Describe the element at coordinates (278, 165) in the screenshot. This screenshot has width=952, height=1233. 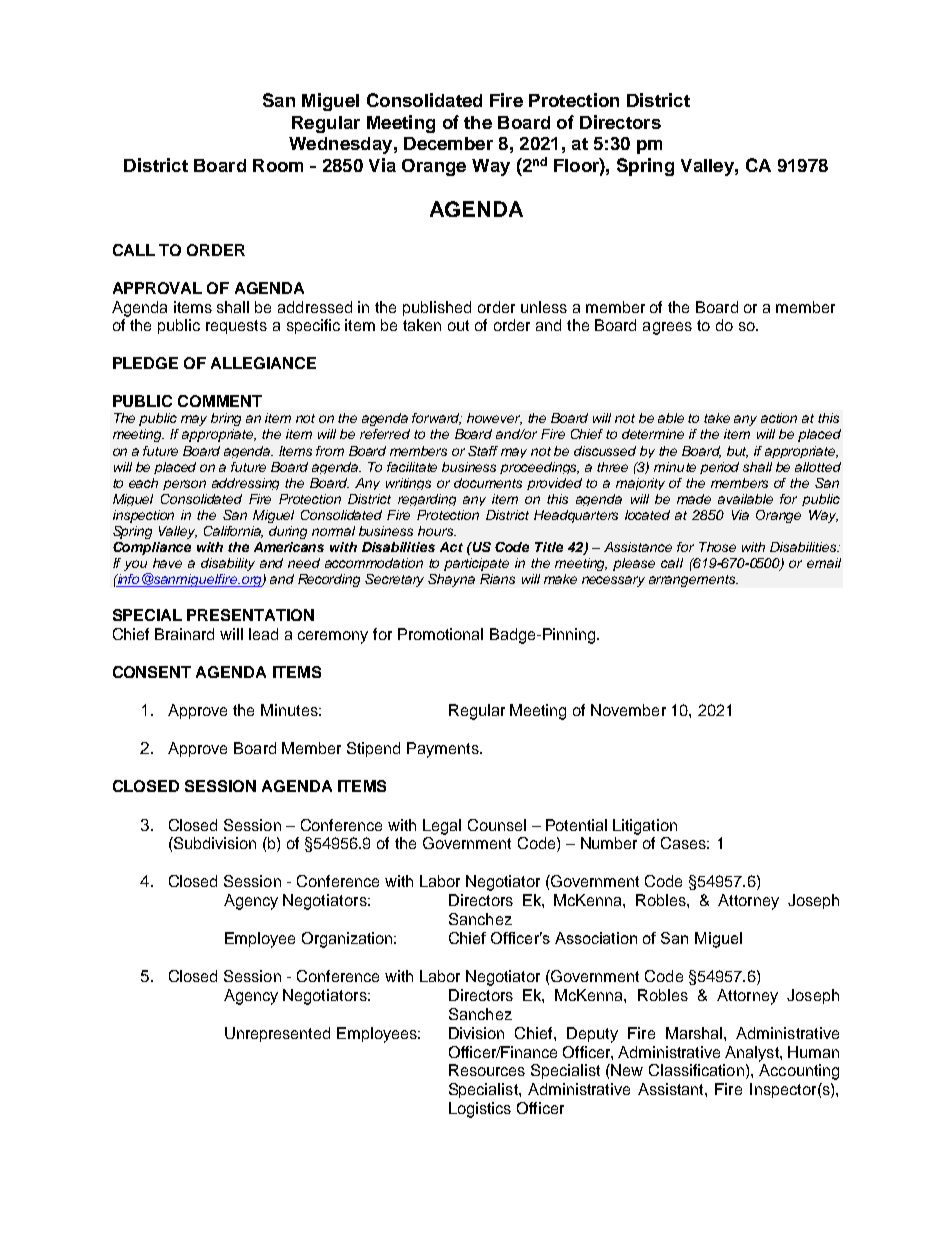
I see `Room` at that location.
